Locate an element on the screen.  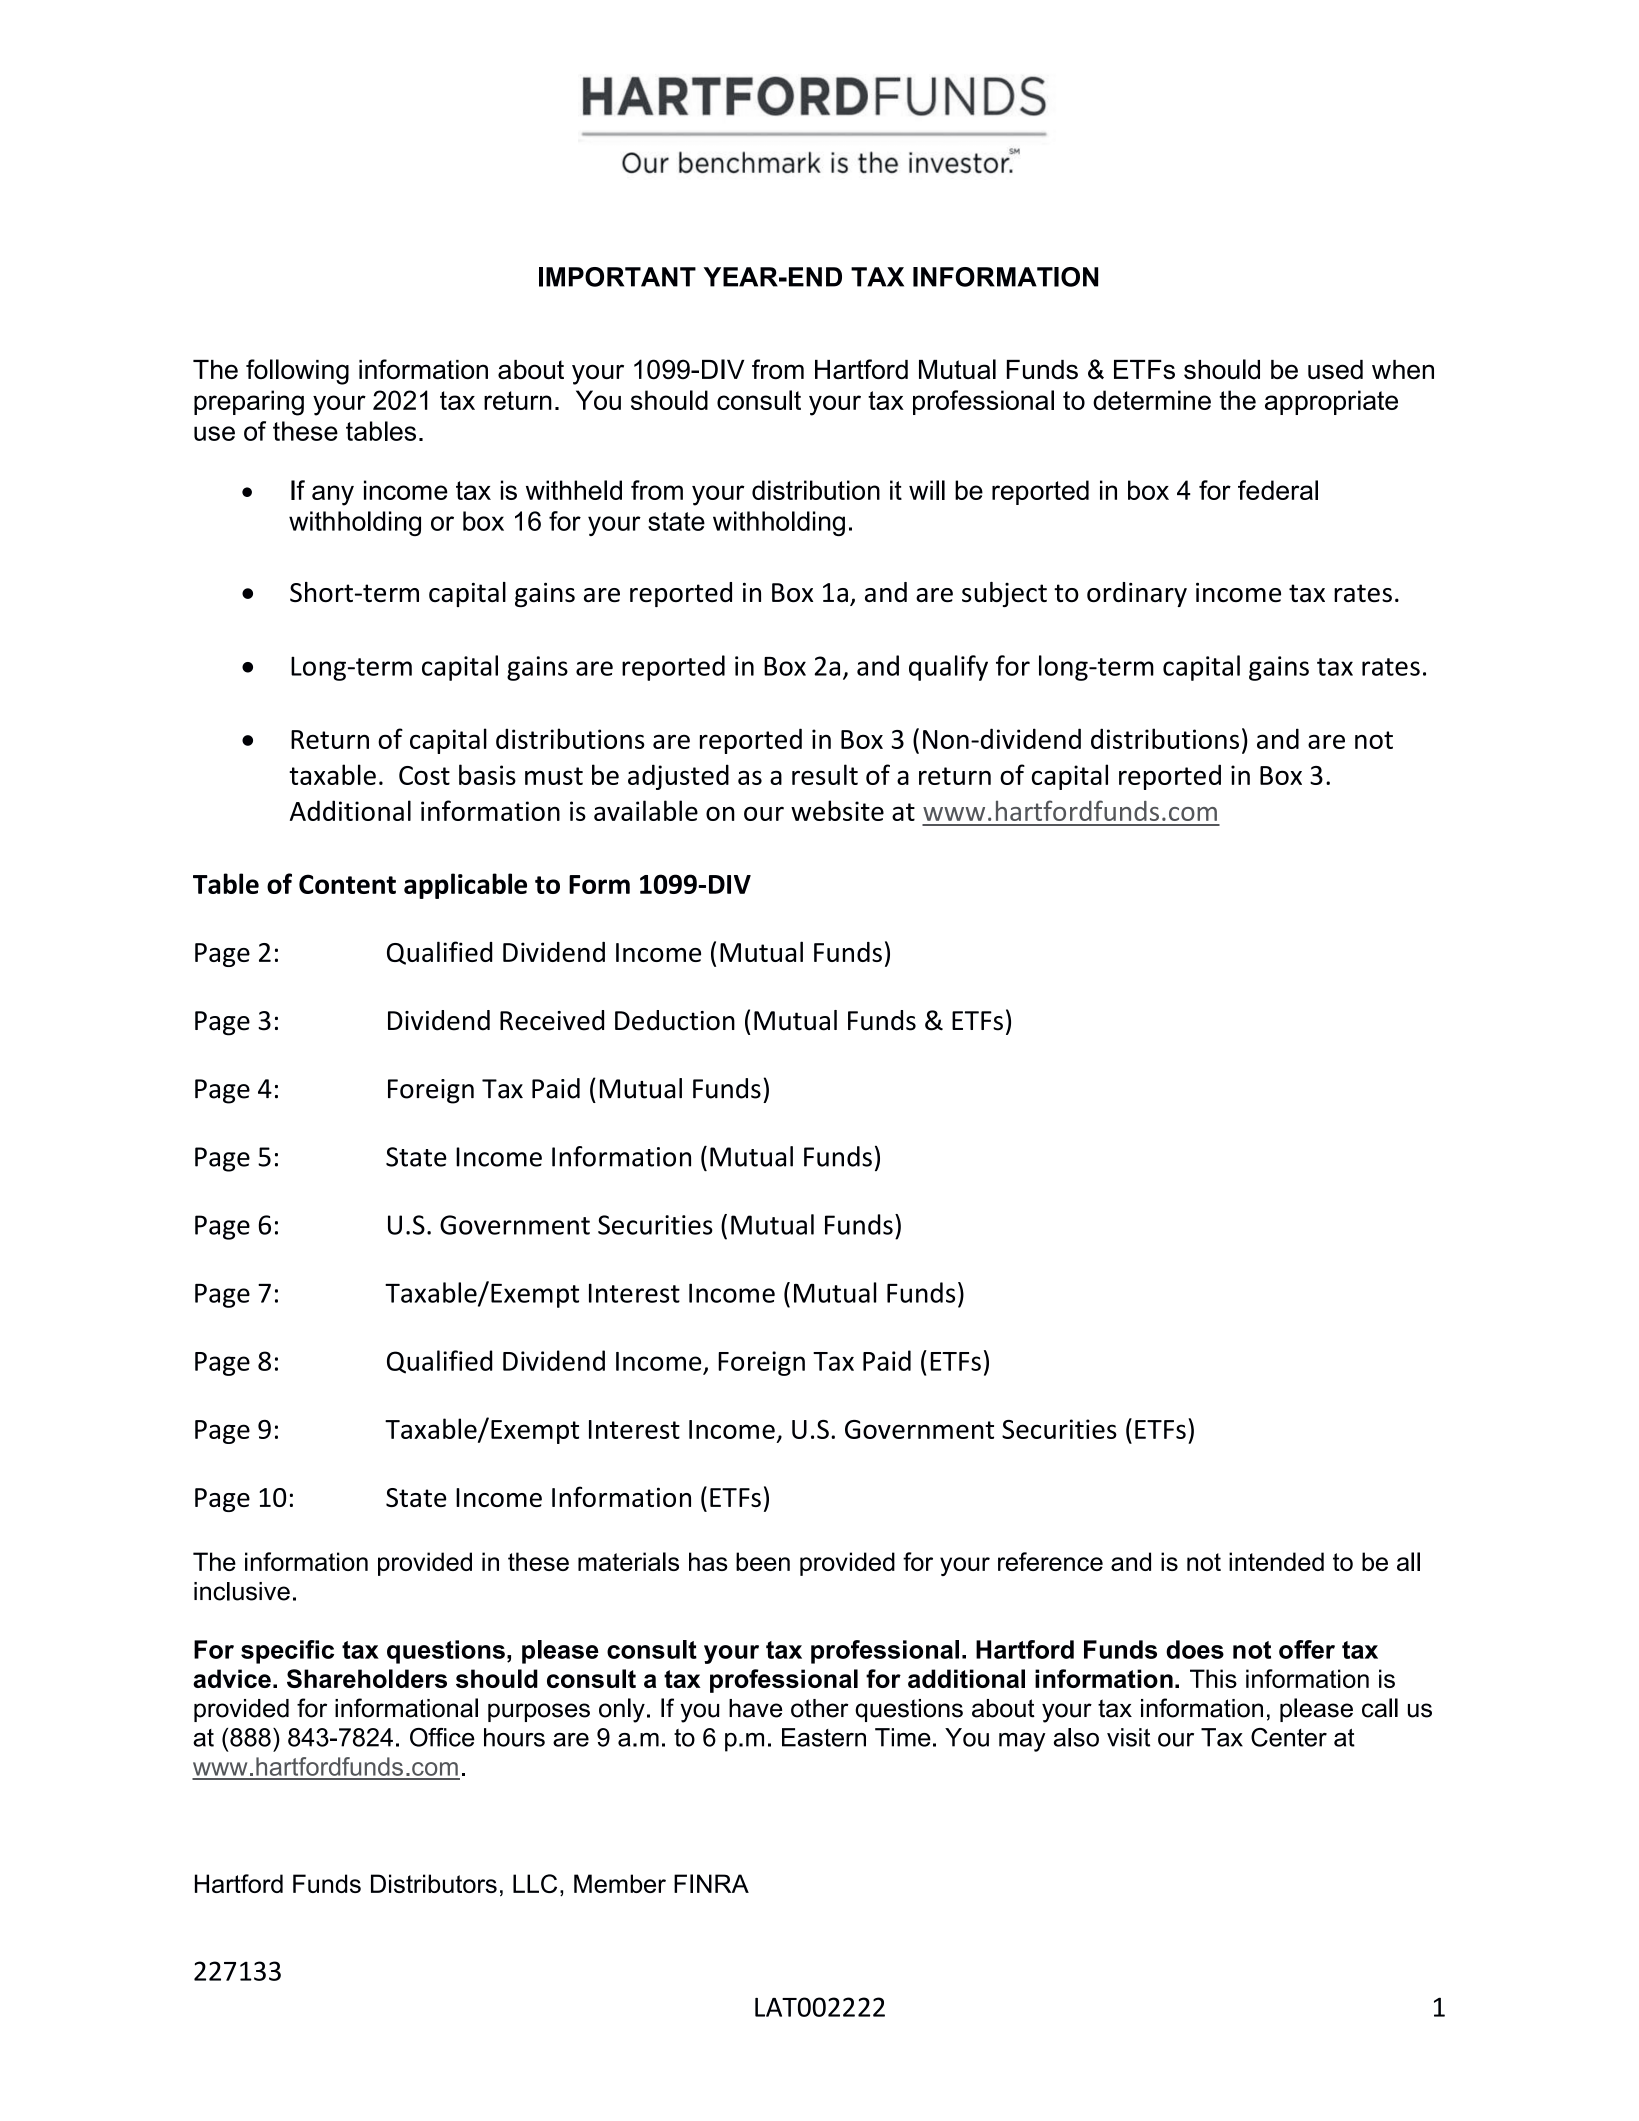
FINRA is located at coordinates (711, 1883).
